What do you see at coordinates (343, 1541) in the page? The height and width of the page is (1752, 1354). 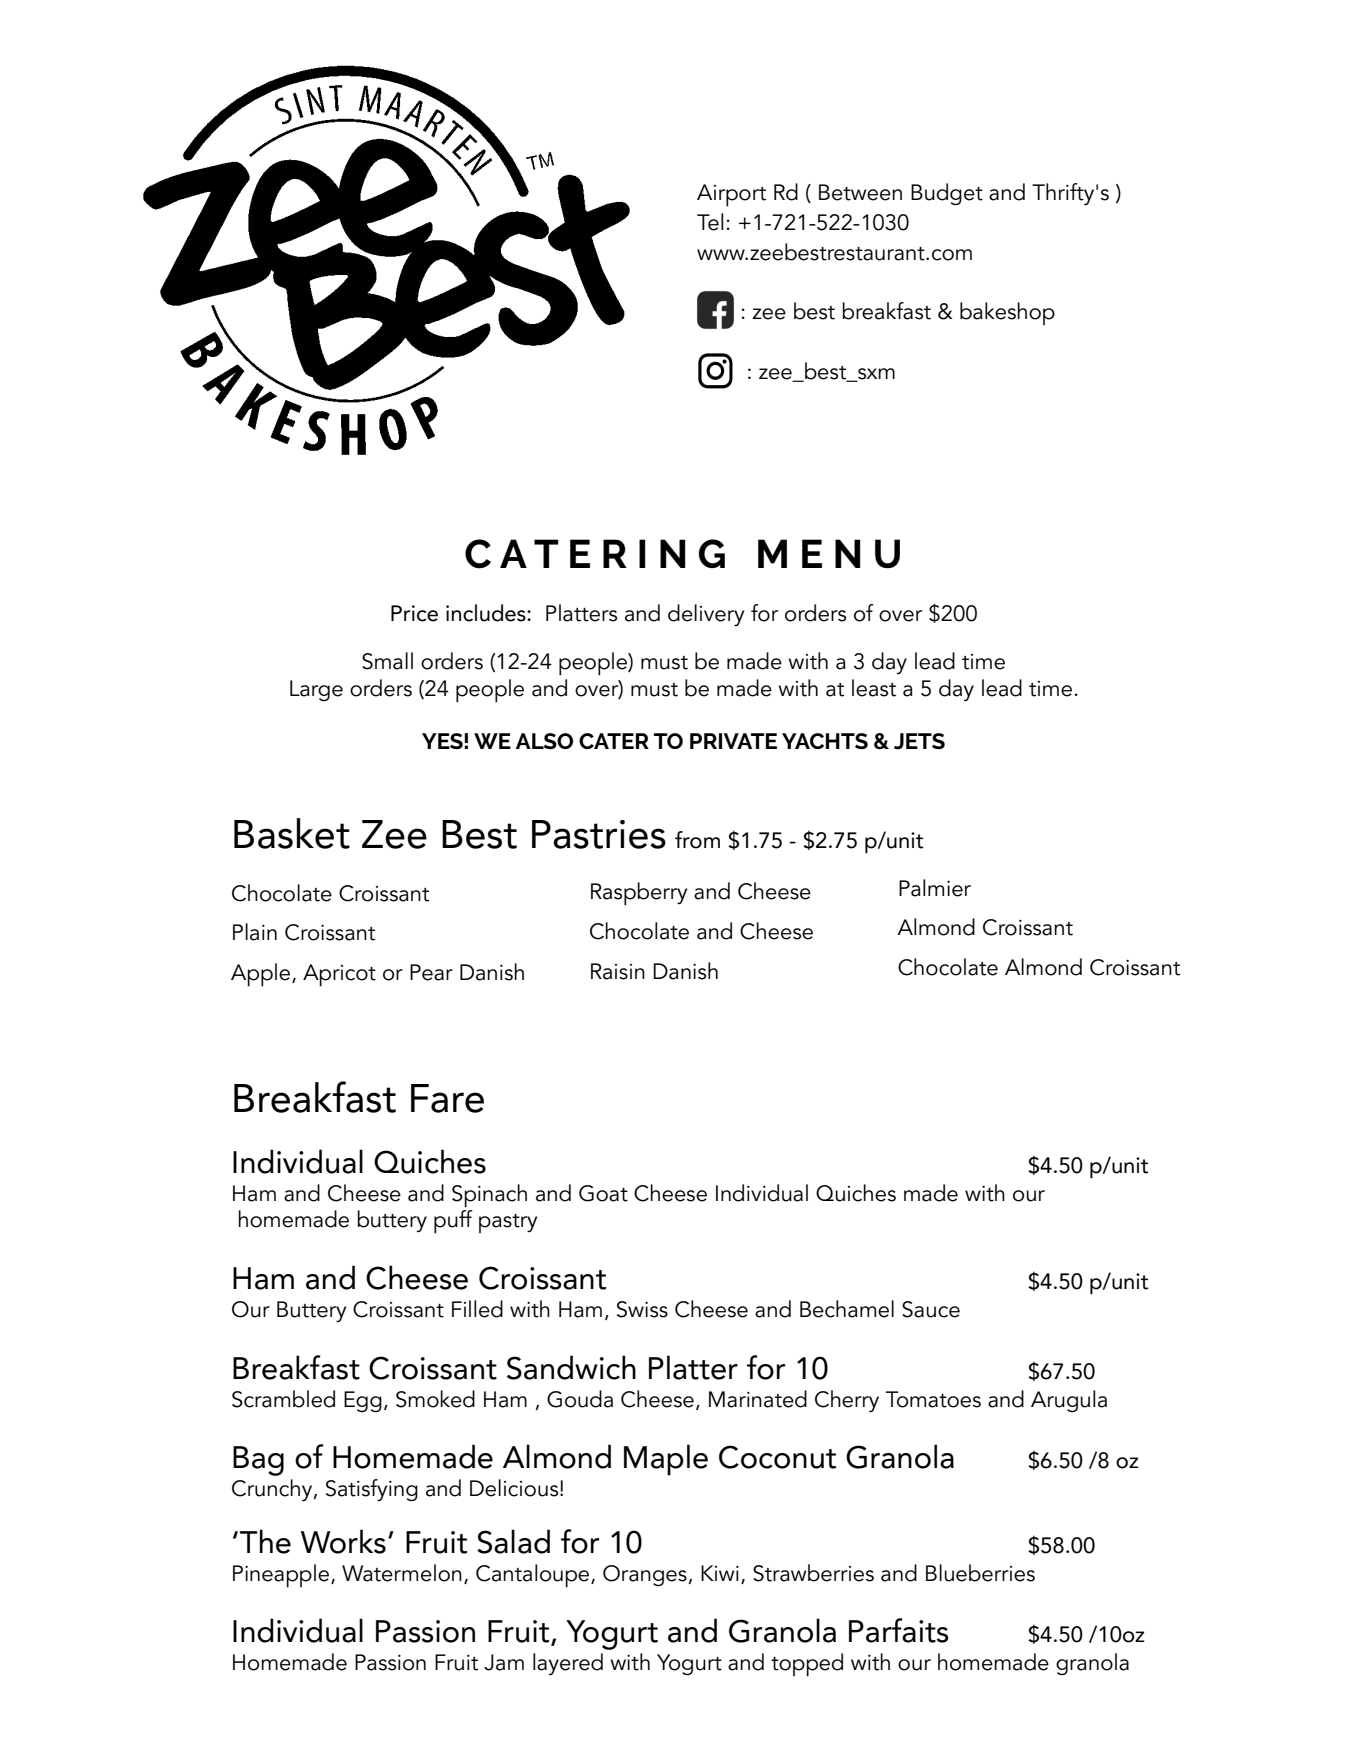 I see `Works` at bounding box center [343, 1541].
